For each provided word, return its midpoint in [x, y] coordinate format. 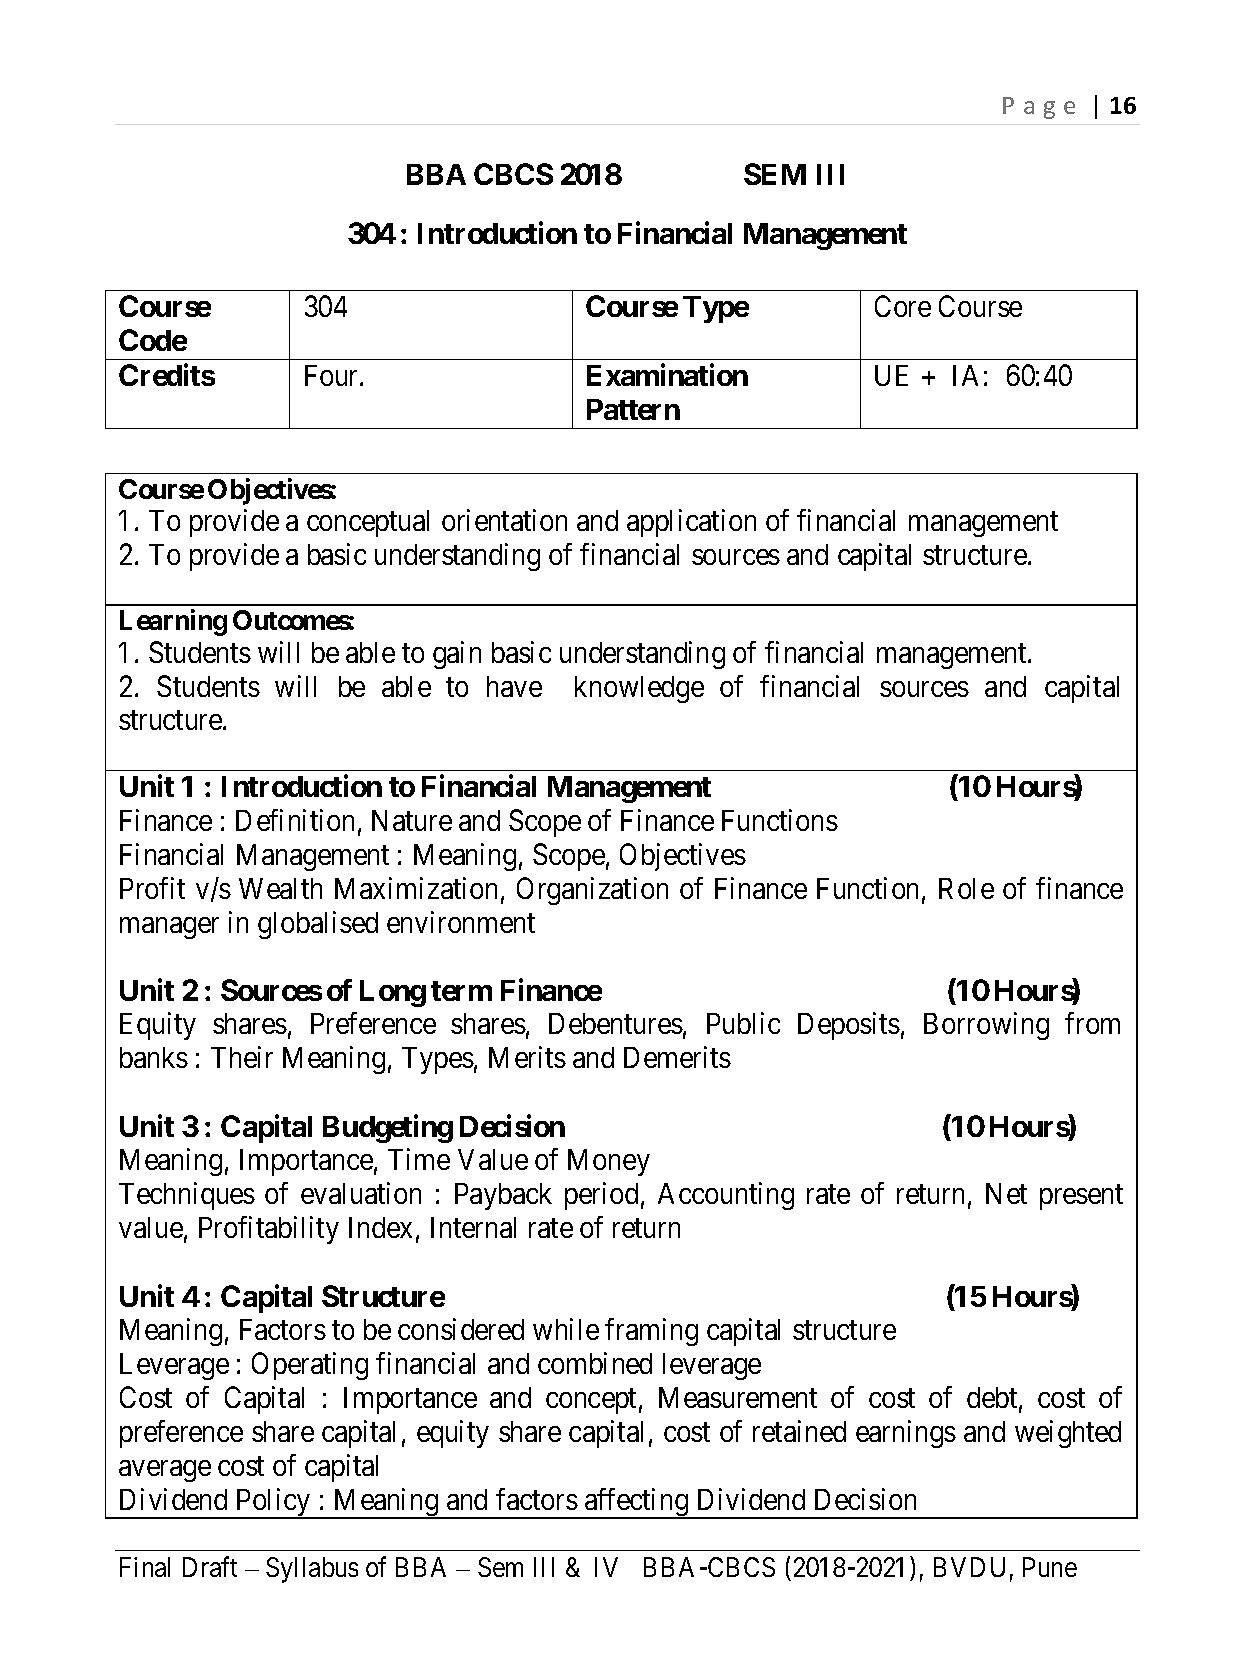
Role [966, 888]
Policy [273, 1503]
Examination [667, 375]
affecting [637, 1503]
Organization [592, 891]
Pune [1050, 1567]
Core [903, 306]
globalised [318, 925]
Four [333, 375]
